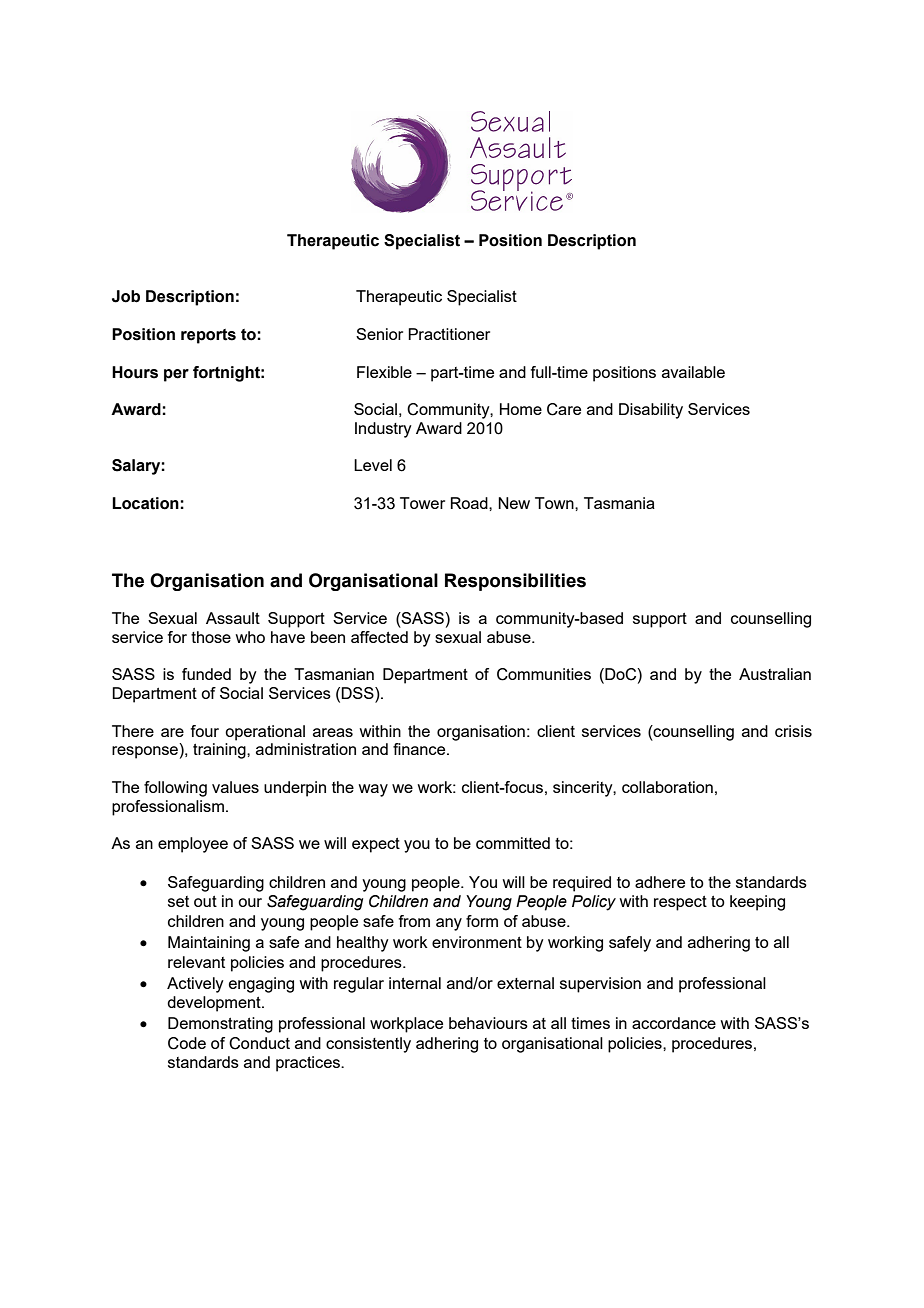 The height and width of the page is (1308, 924). Describe the element at coordinates (187, 1043) in the page. I see `Code` at that location.
